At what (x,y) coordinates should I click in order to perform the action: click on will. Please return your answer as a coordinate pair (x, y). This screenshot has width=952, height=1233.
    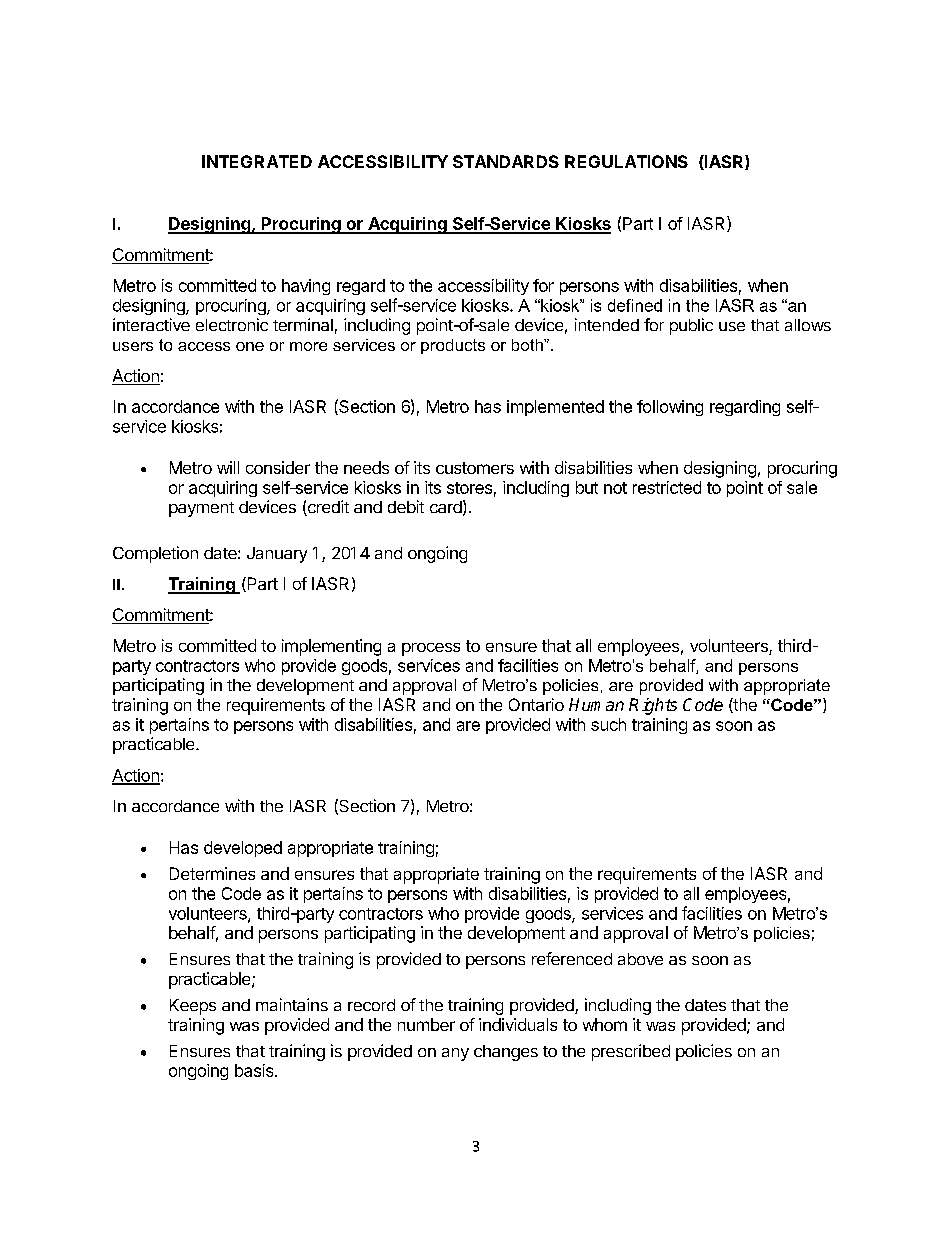
    Looking at the image, I should click on (228, 467).
